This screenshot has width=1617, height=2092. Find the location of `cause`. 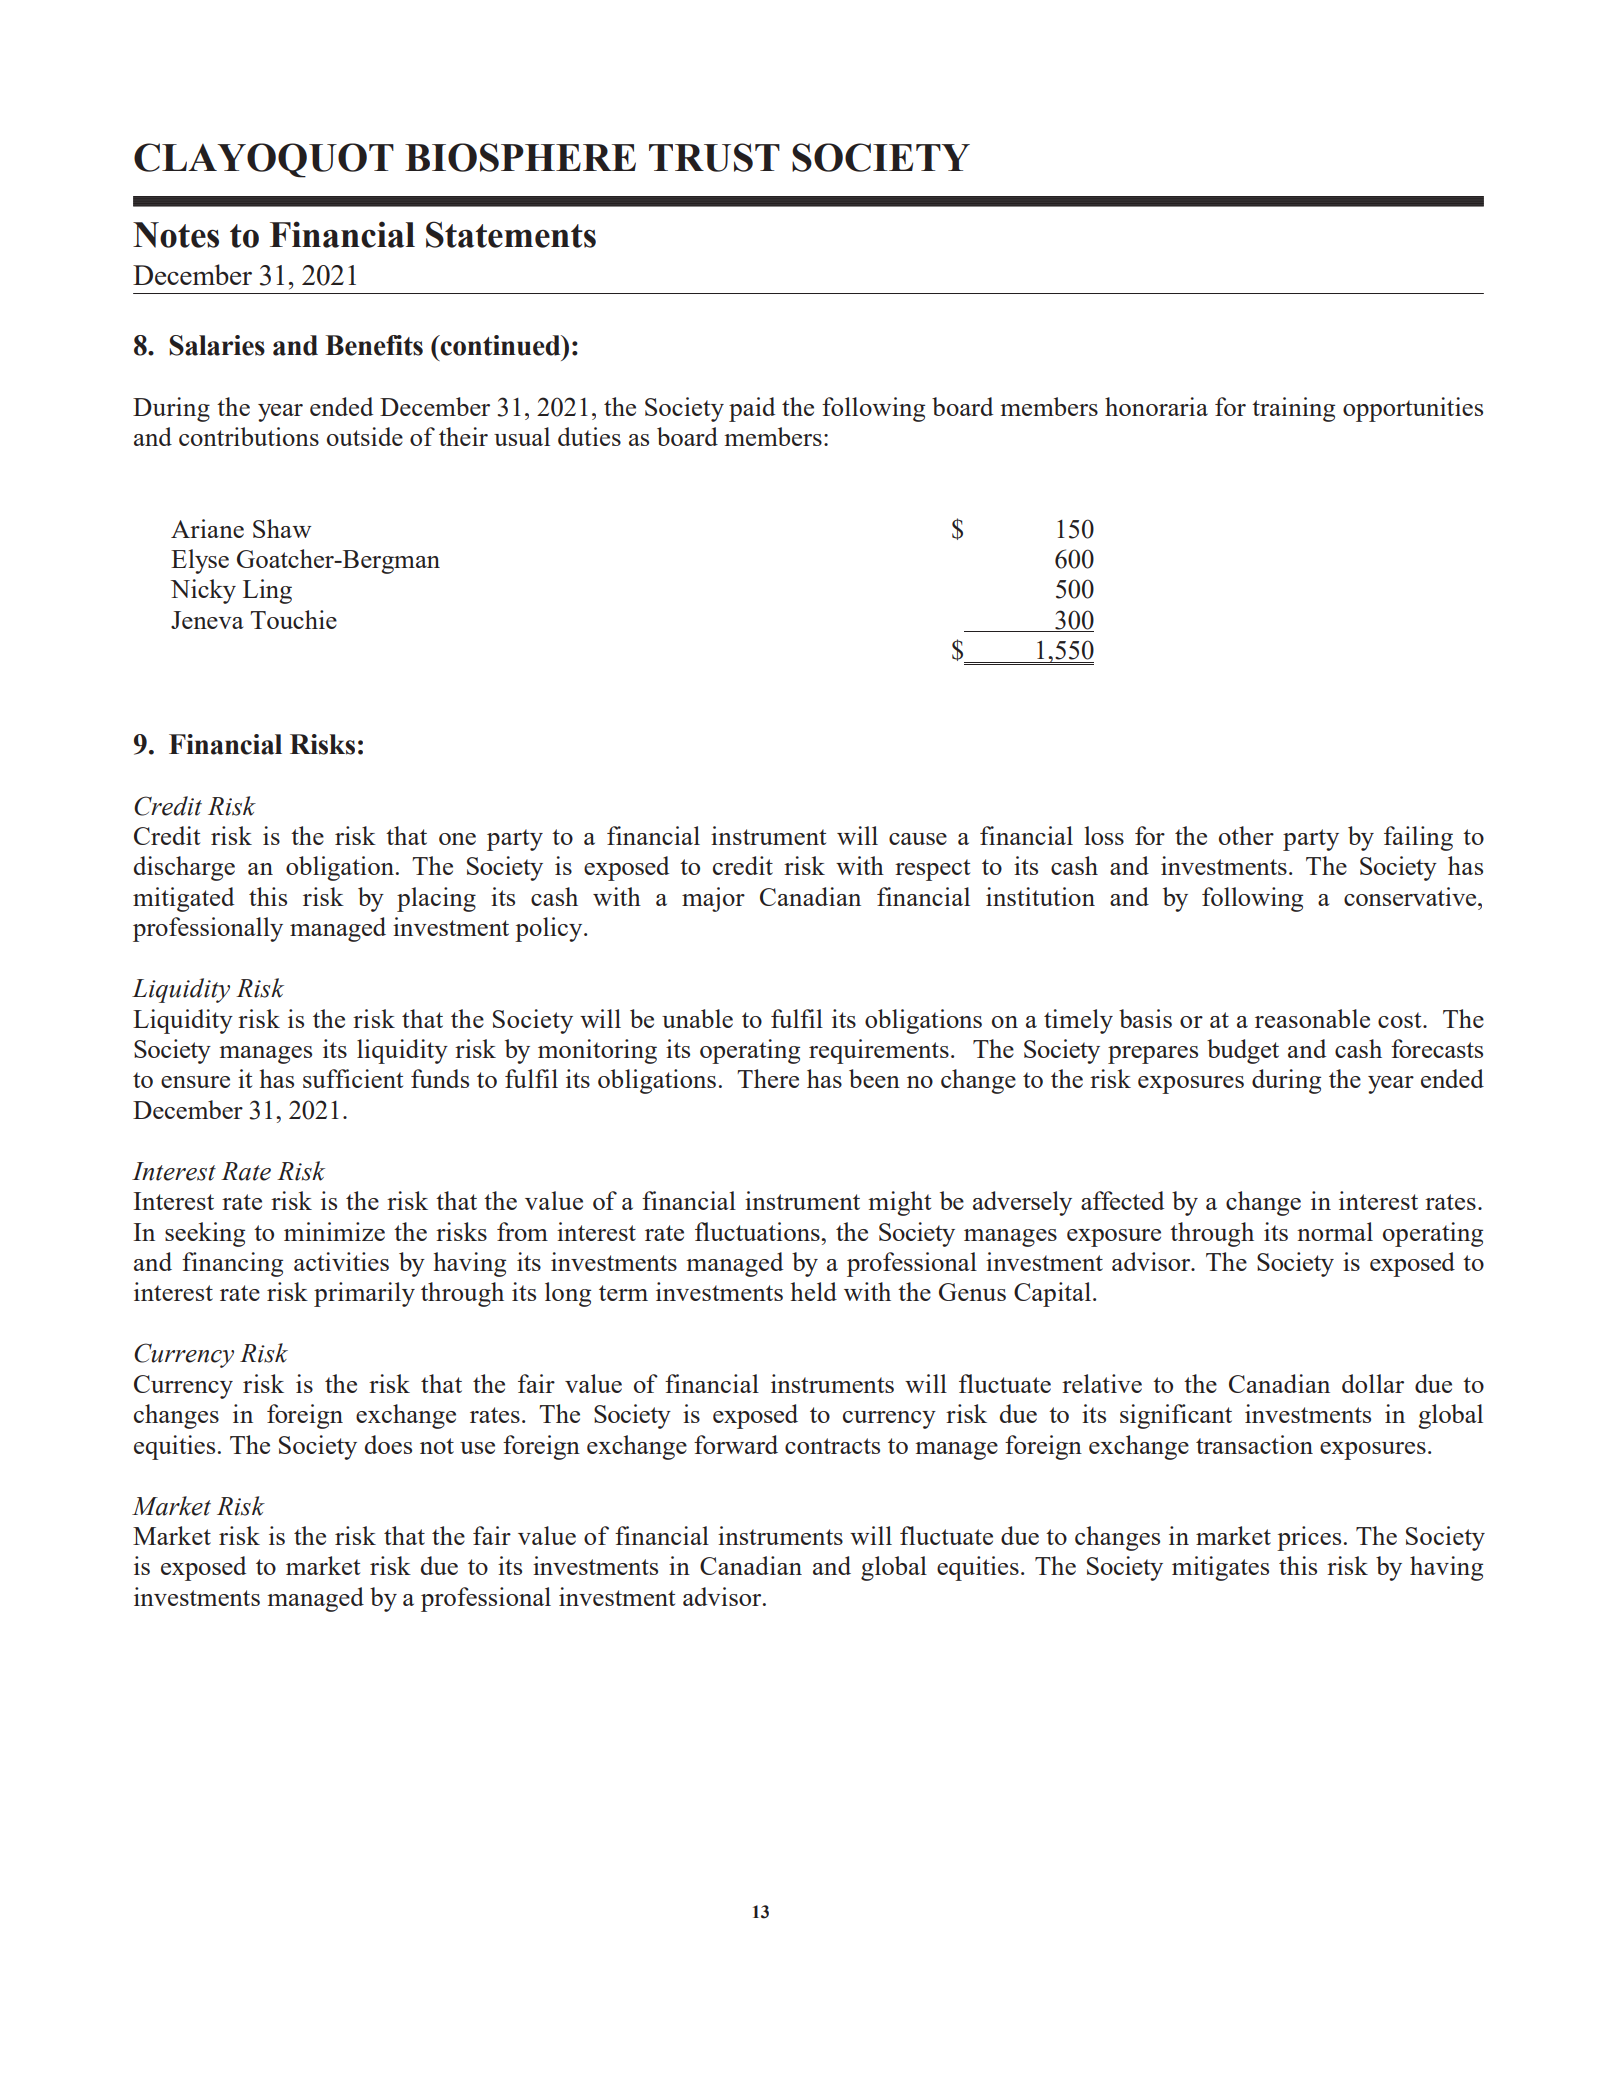

cause is located at coordinates (918, 839).
